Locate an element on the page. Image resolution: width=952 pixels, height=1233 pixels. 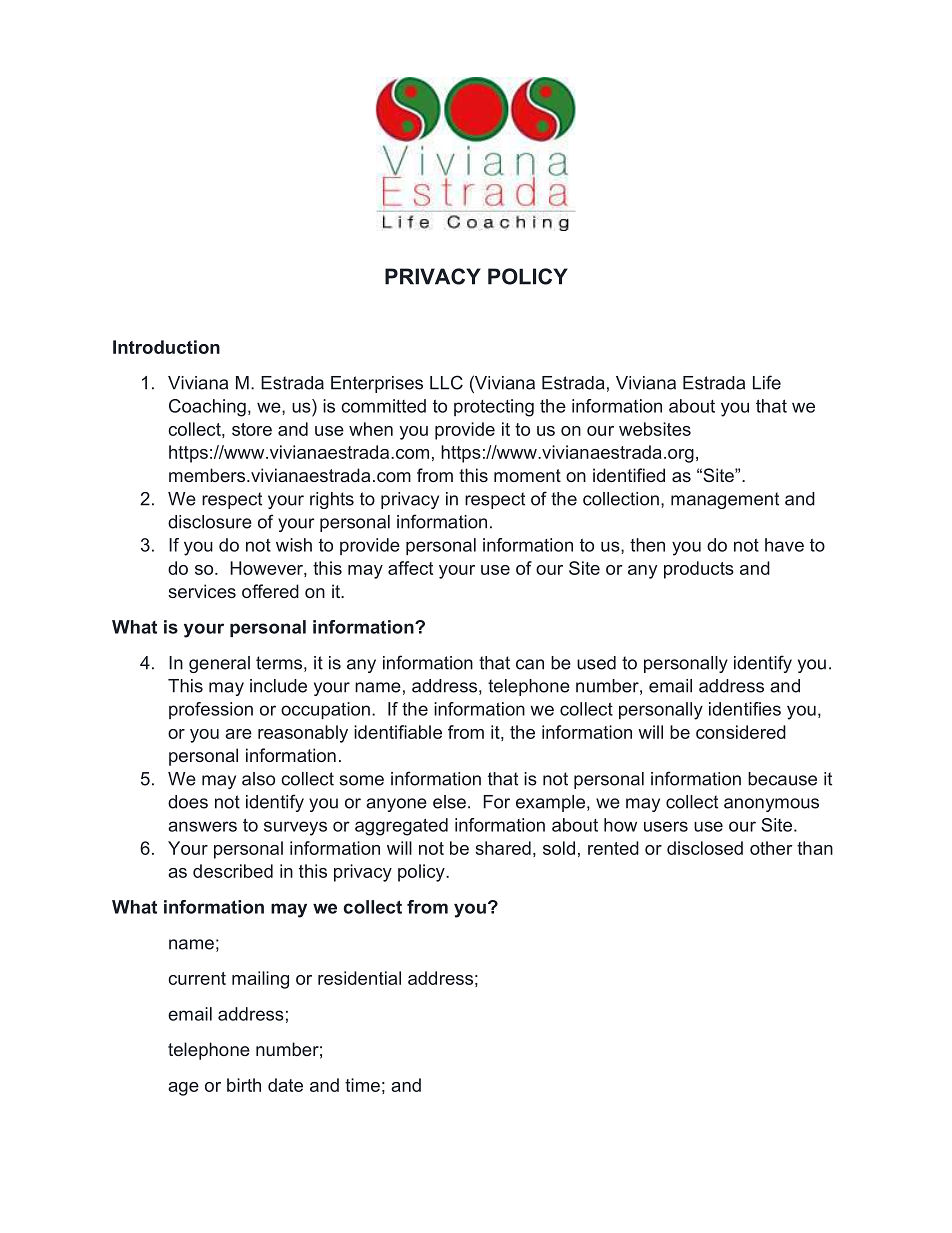
identifiable is located at coordinates (398, 732).
